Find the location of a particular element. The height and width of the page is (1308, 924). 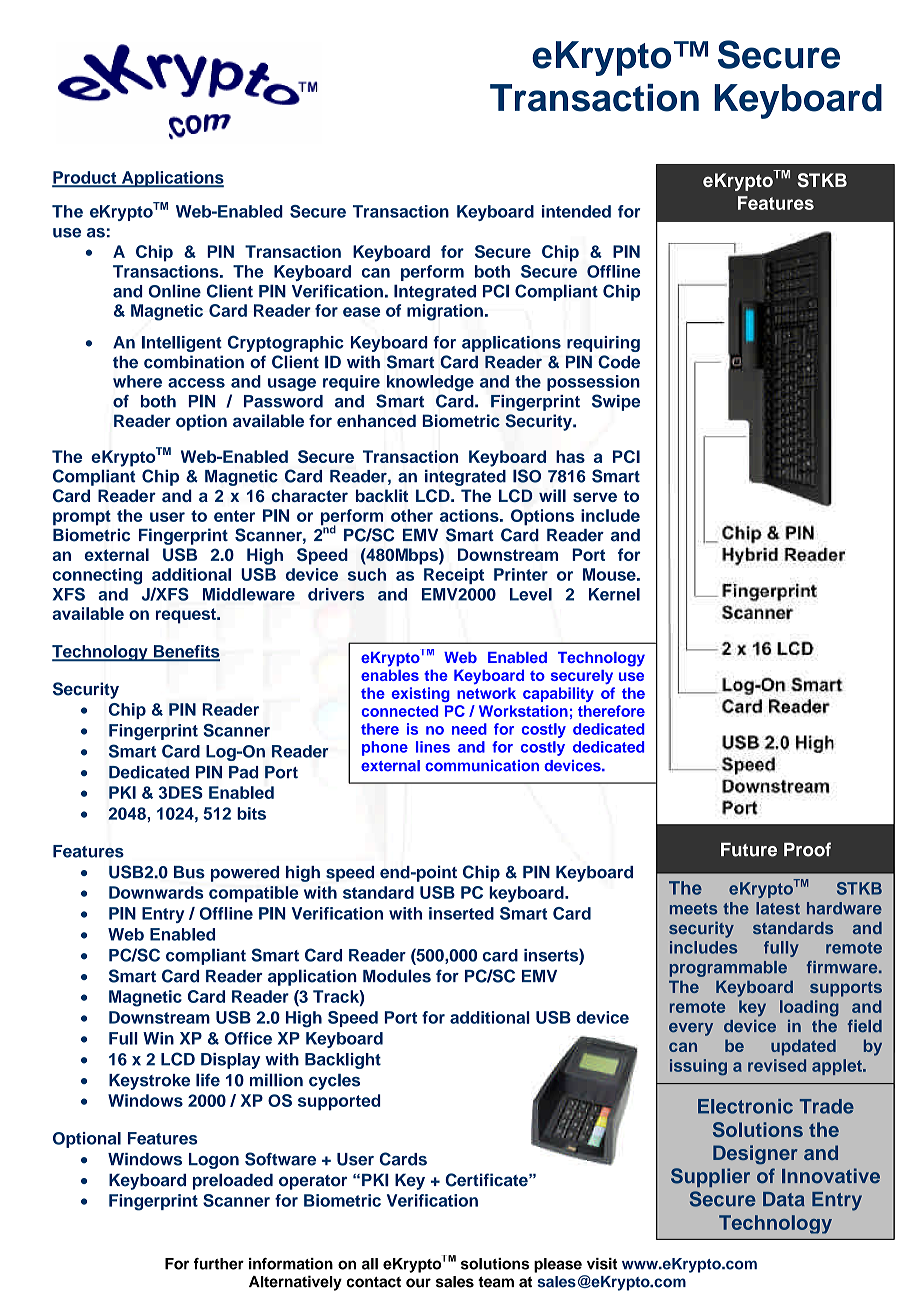

further is located at coordinates (219, 1264).
